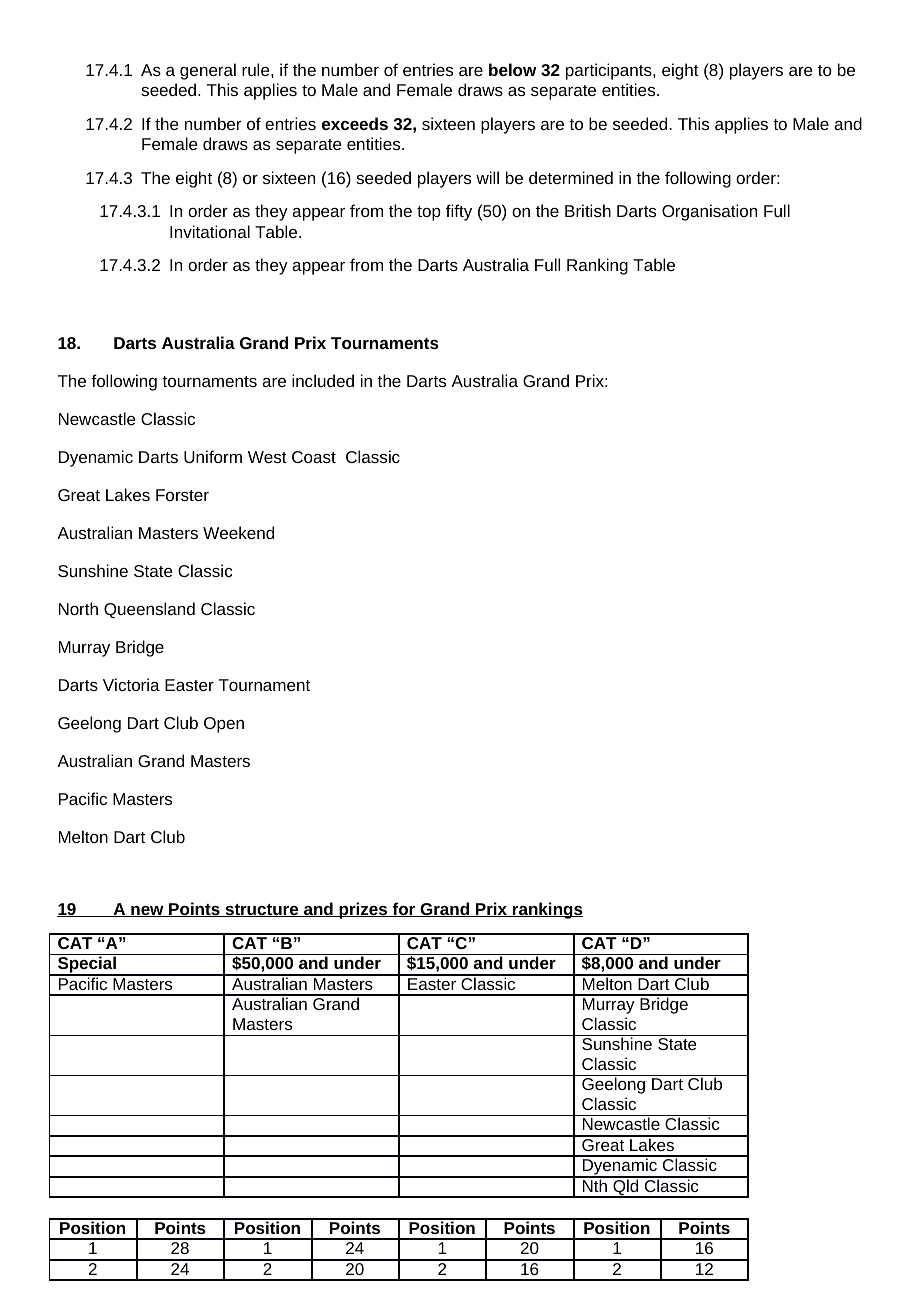 The image size is (924, 1307). Describe the element at coordinates (149, 610) in the screenshot. I see `Queensland` at that location.
